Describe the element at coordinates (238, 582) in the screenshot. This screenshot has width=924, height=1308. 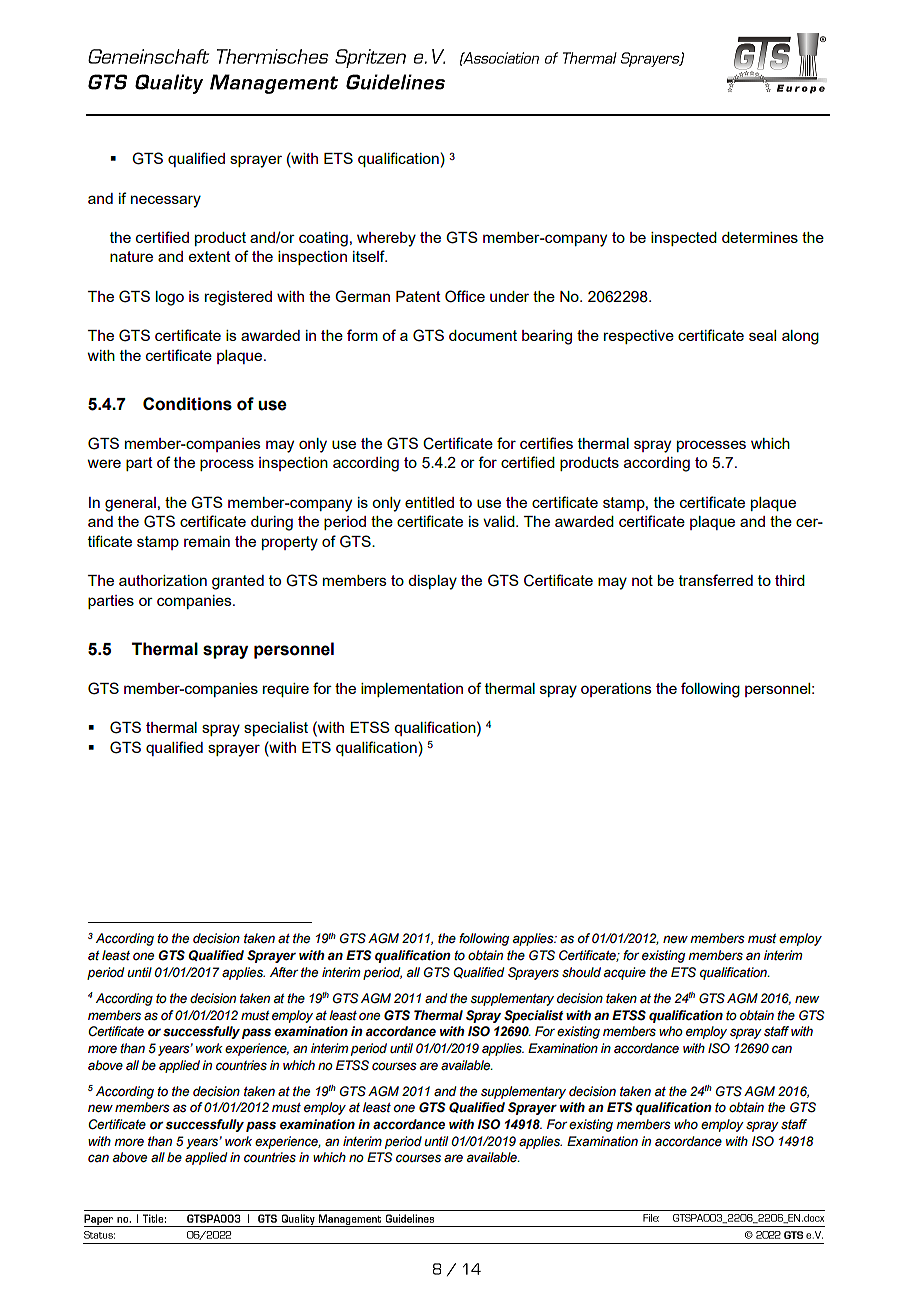
I see `granted` at that location.
